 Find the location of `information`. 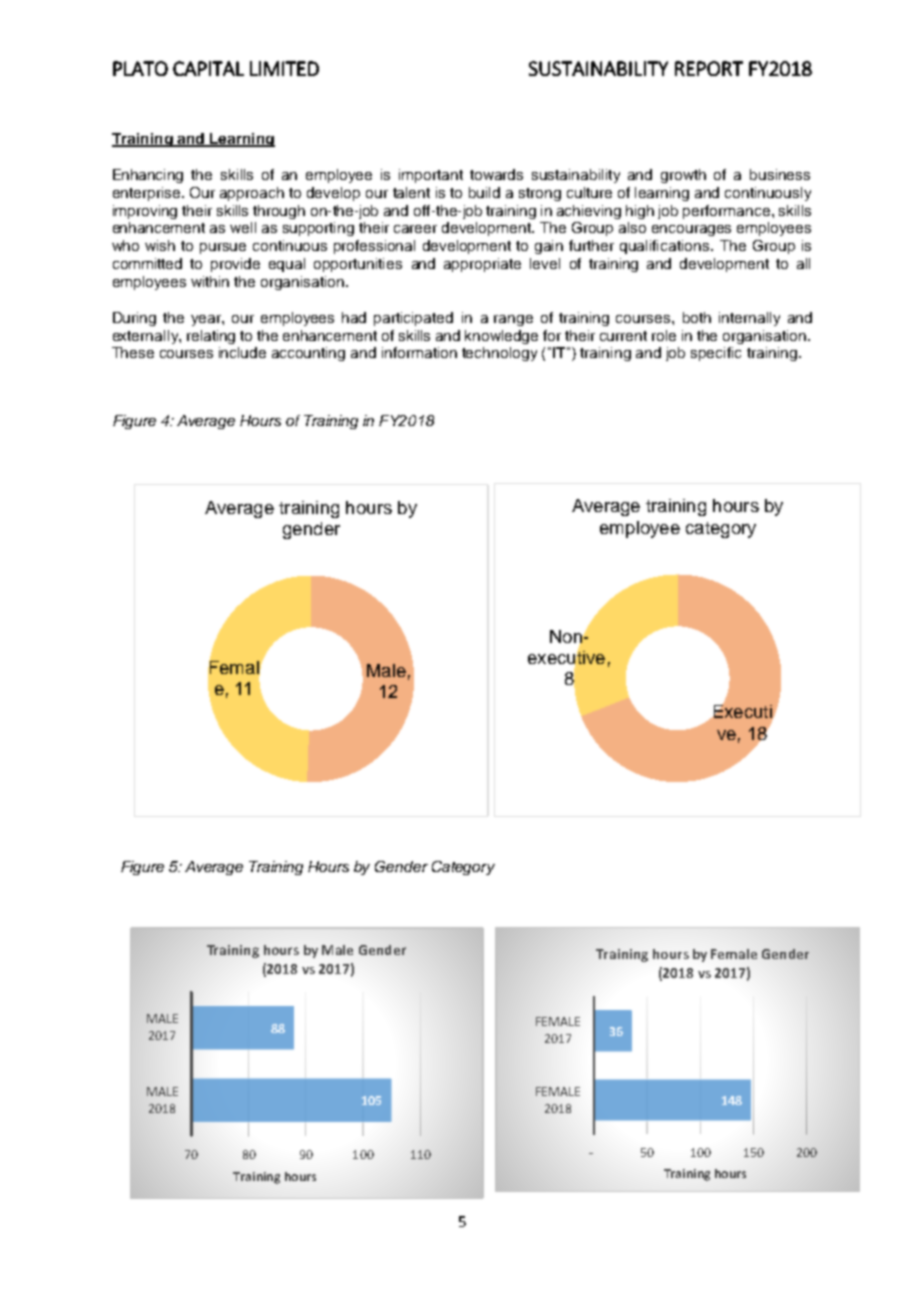

information is located at coordinates (419, 352).
